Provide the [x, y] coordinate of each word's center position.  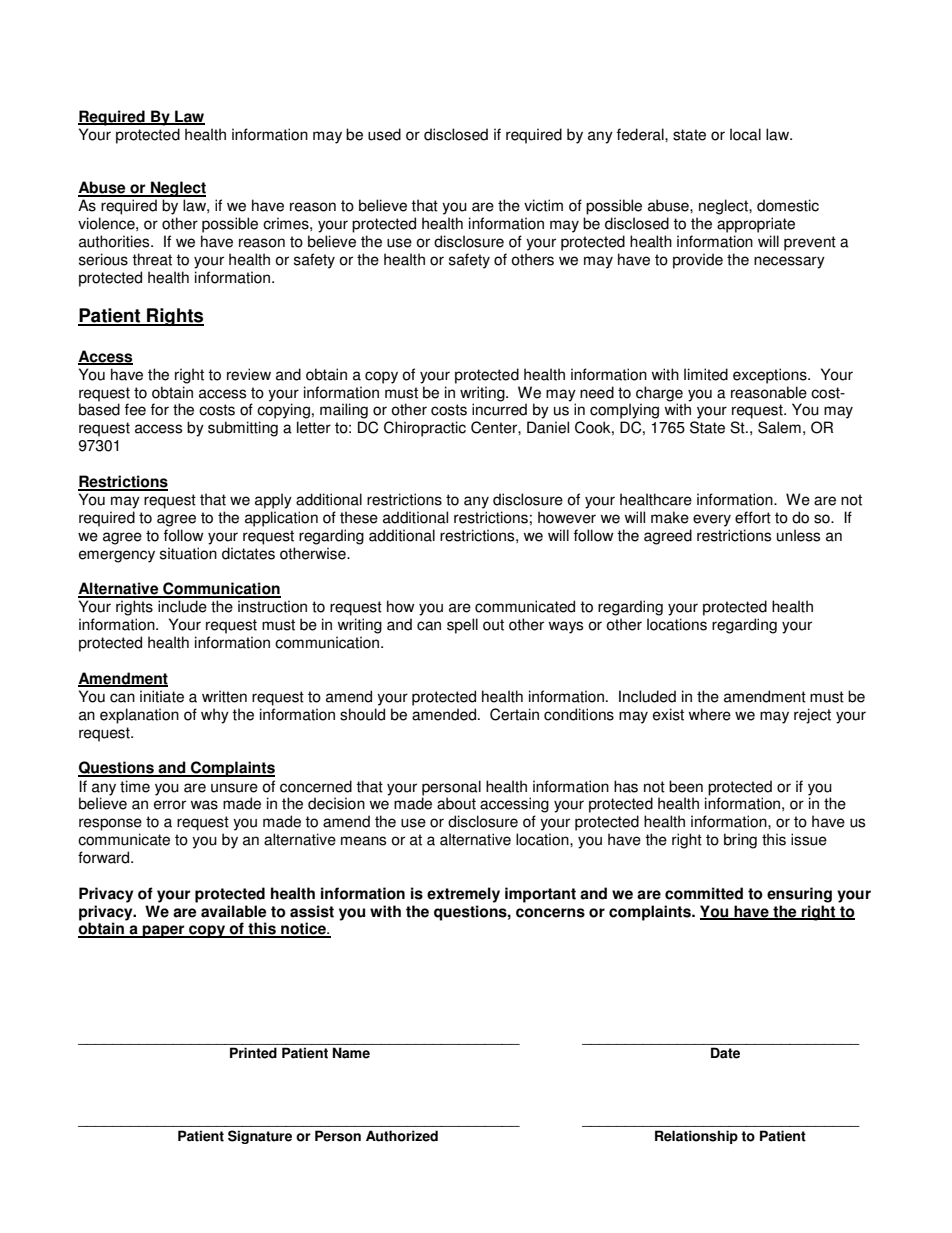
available [233, 911]
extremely [463, 895]
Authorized [402, 1136]
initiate [162, 696]
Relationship [696, 1137]
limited [706, 374]
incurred [499, 409]
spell [462, 626]
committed [704, 893]
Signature [260, 1137]
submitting [243, 429]
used [384, 134]
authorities [115, 241]
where [710, 714]
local [745, 134]
